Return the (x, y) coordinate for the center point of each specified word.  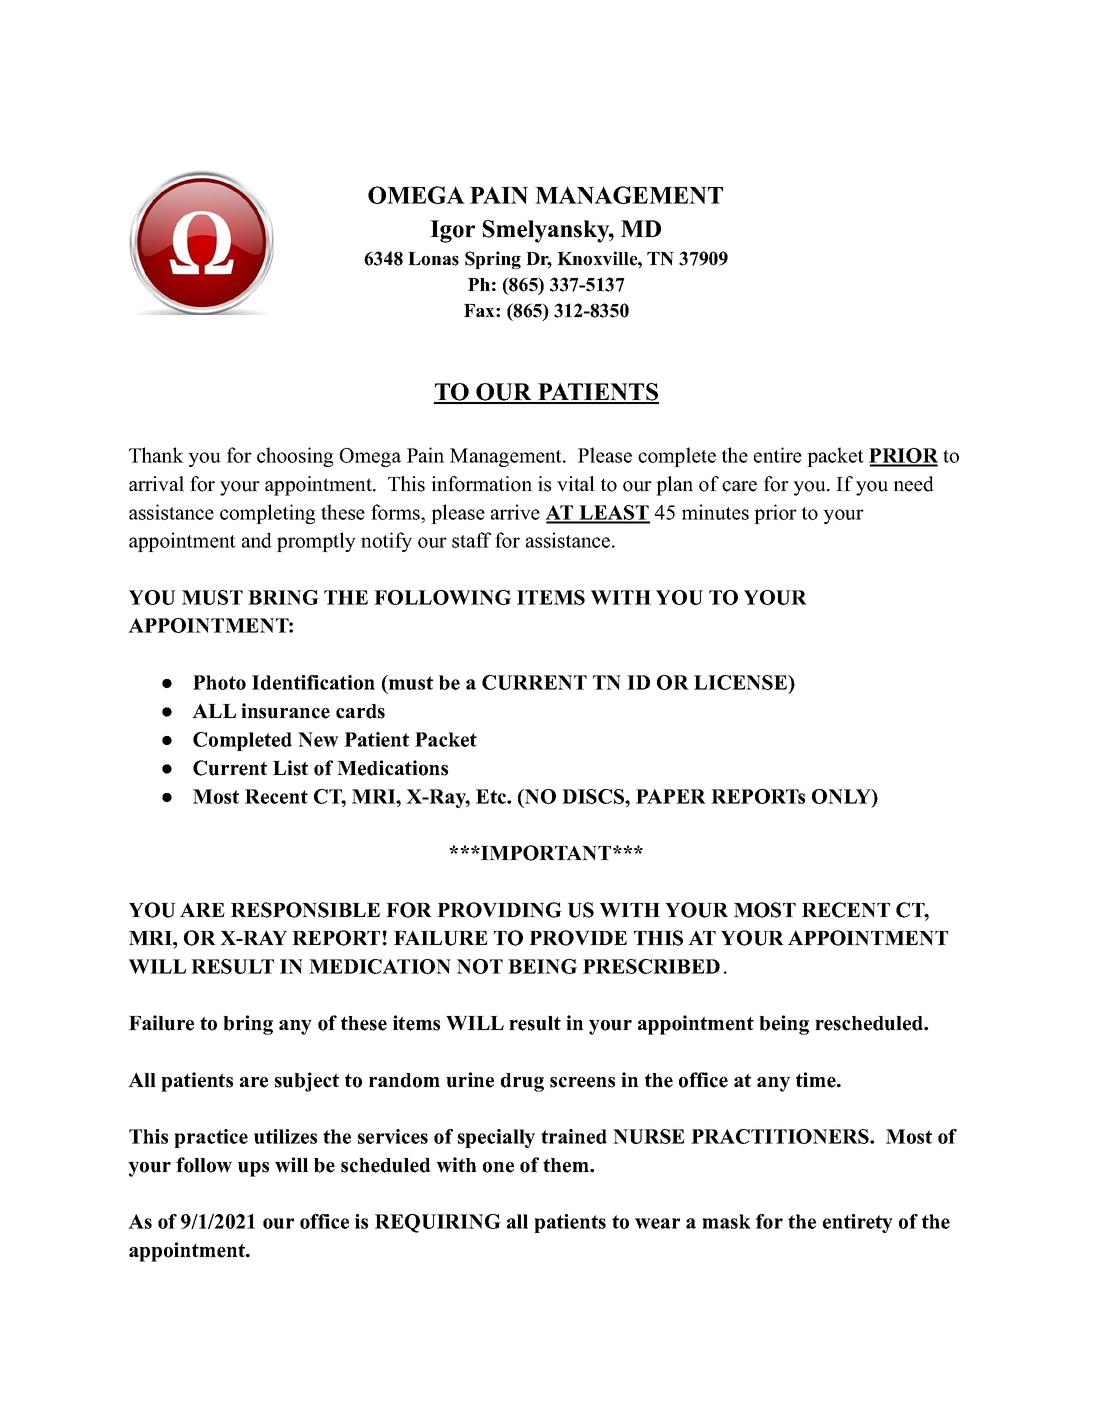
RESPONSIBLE (305, 910)
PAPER (671, 796)
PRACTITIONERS (781, 1136)
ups (253, 1169)
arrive (515, 512)
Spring (493, 260)
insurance (285, 711)
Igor (452, 231)
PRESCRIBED (651, 966)
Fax (480, 310)
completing (268, 514)
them (567, 1165)
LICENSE (741, 682)
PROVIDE (578, 938)
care (739, 486)
